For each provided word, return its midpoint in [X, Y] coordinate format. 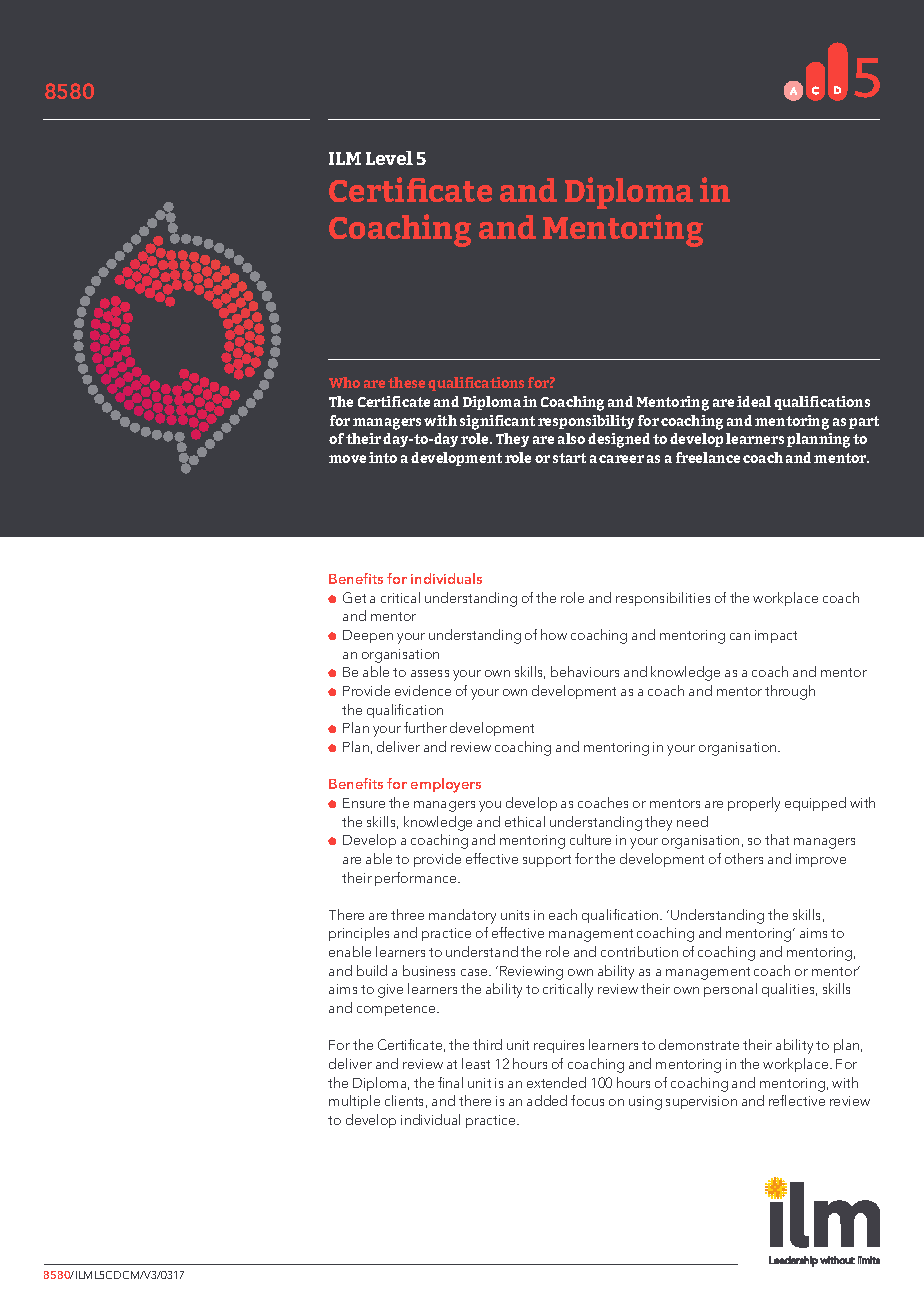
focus [587, 1100]
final [450, 1082]
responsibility [586, 422]
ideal [754, 401]
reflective [797, 1100]
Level [389, 158]
